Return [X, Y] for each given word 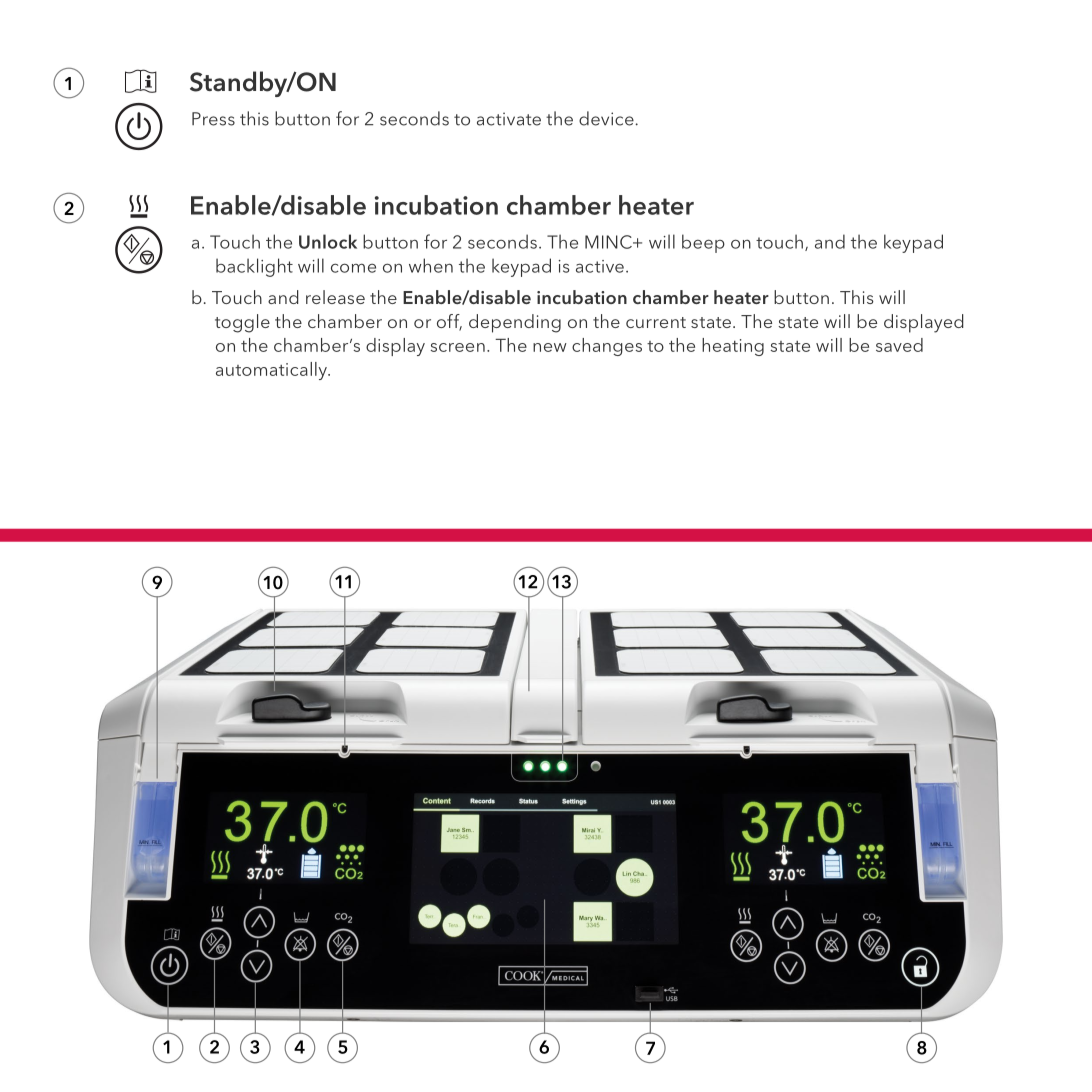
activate [509, 119]
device [607, 118]
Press [213, 119]
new [550, 347]
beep [703, 243]
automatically [272, 371]
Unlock [328, 241]
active [600, 266]
